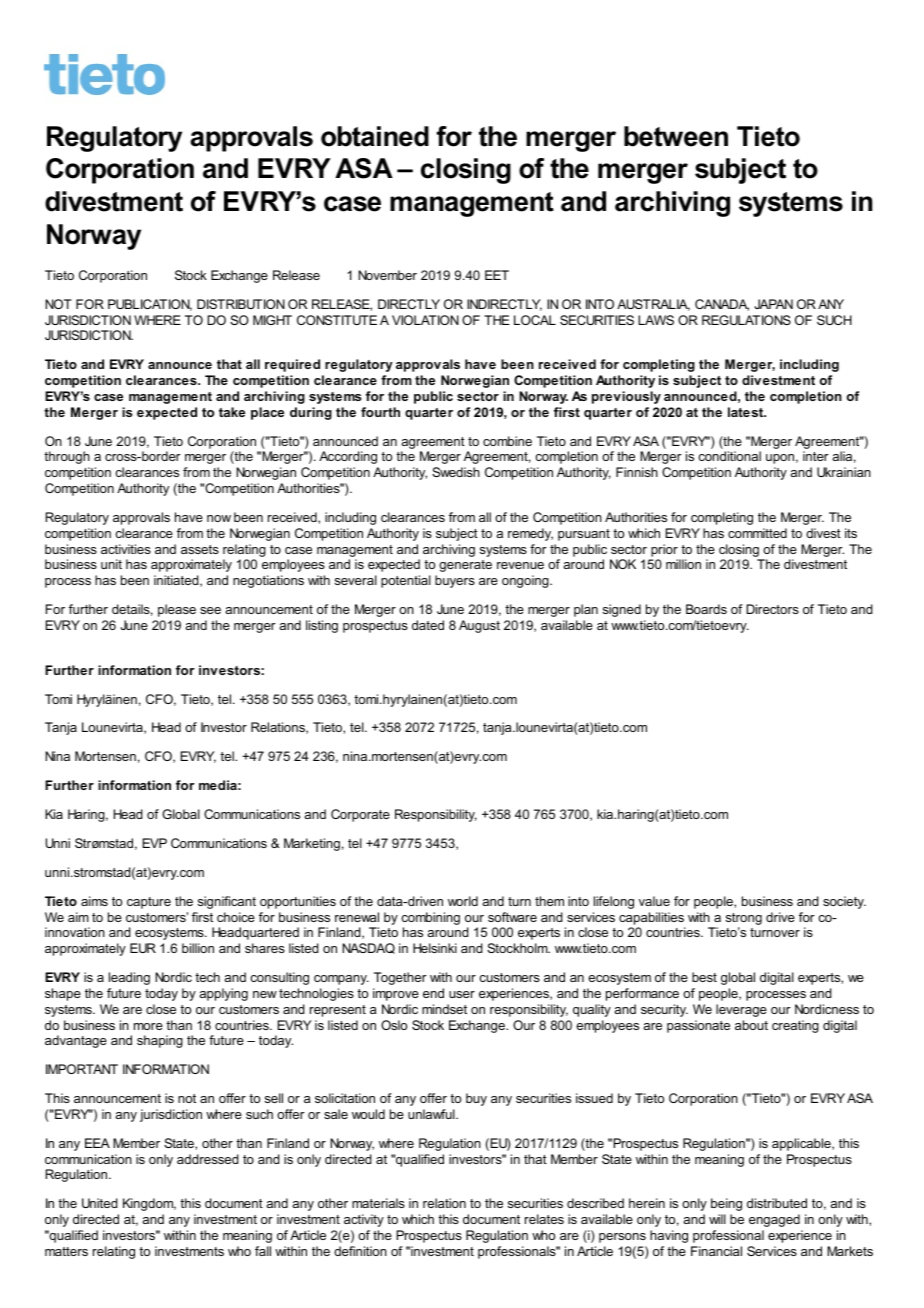 The image size is (924, 1308). I want to click on latest, so click(747, 412).
